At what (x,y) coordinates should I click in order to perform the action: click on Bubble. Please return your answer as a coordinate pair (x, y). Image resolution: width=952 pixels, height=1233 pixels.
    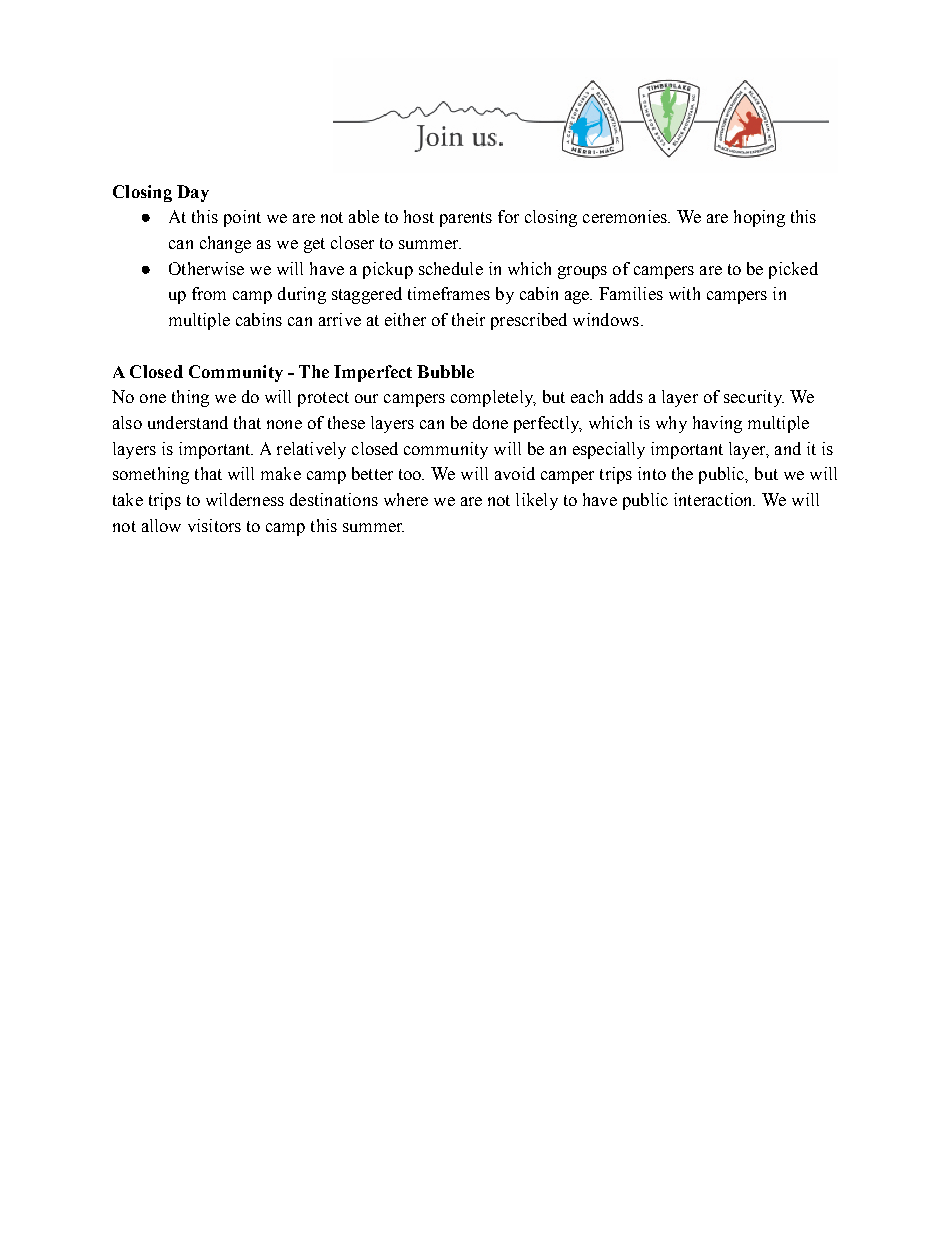
    Looking at the image, I should click on (445, 371).
